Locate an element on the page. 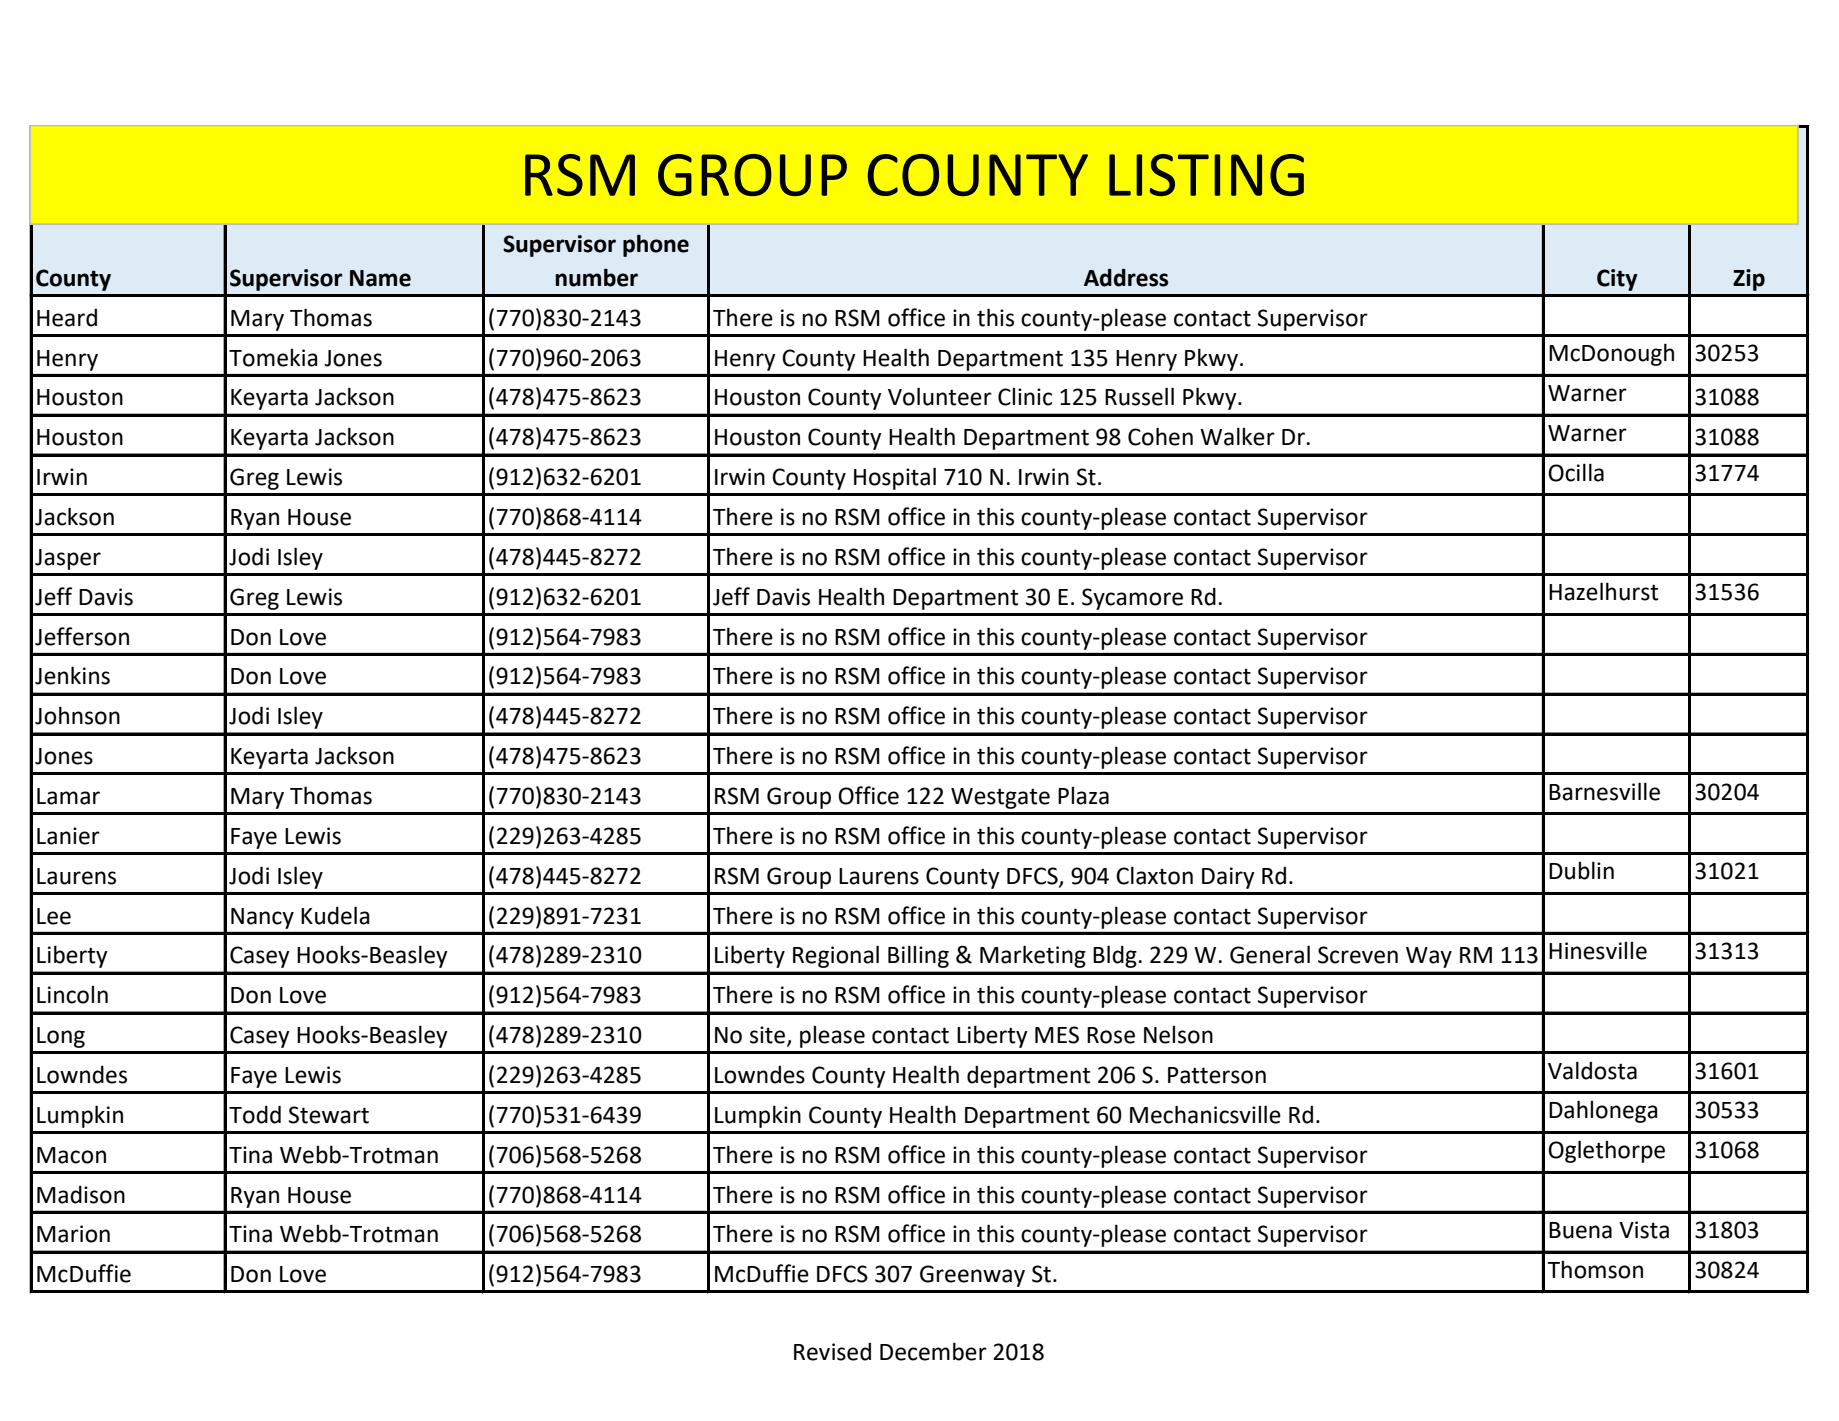 Image resolution: width=1839 pixels, height=1421 pixels. Westgate is located at coordinates (1000, 798).
